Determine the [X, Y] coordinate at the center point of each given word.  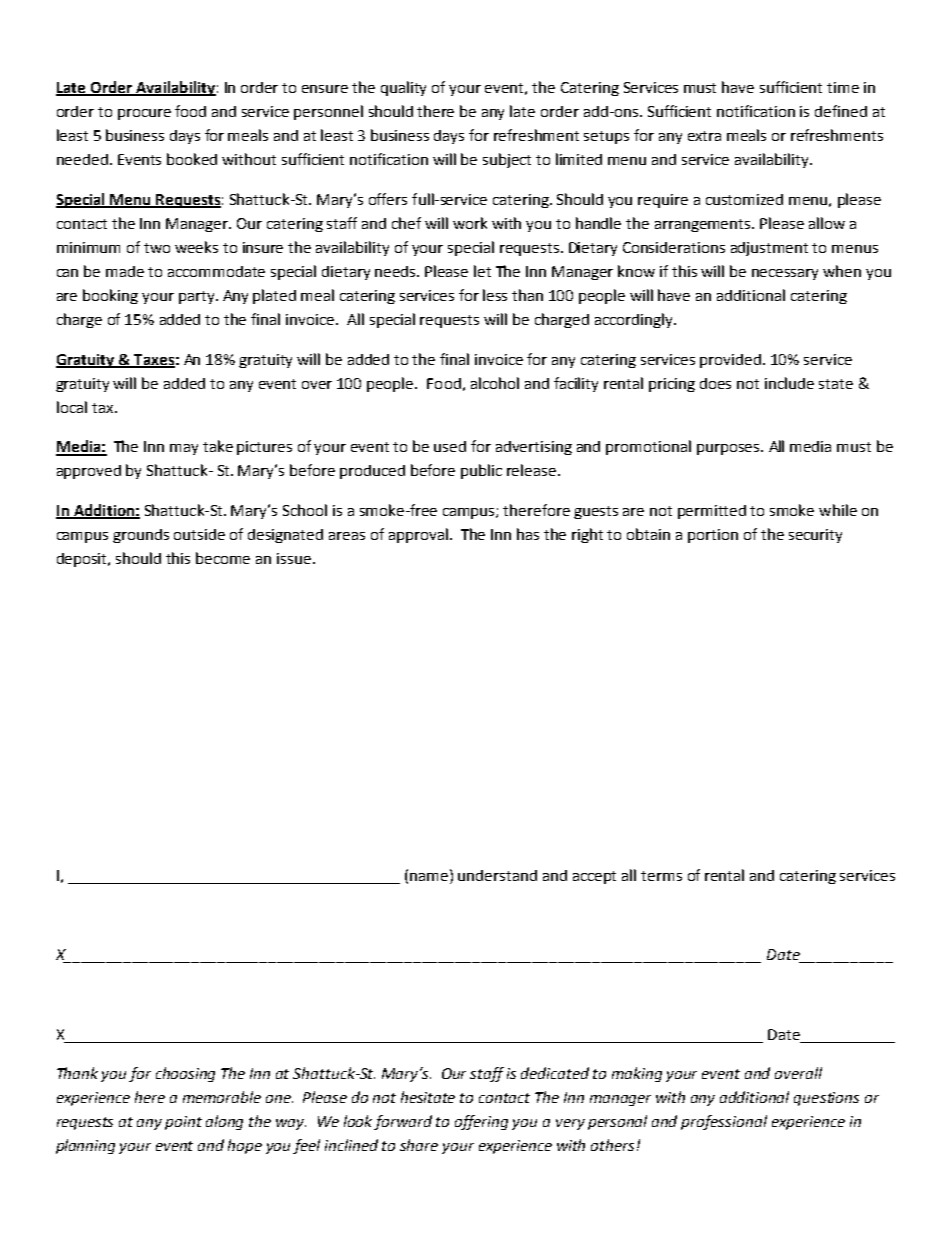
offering [481, 1122]
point [183, 1123]
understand [497, 875]
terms [661, 876]
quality [403, 88]
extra [704, 136]
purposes [729, 449]
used [450, 446]
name [430, 878]
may [184, 449]
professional [724, 1122]
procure [144, 114]
